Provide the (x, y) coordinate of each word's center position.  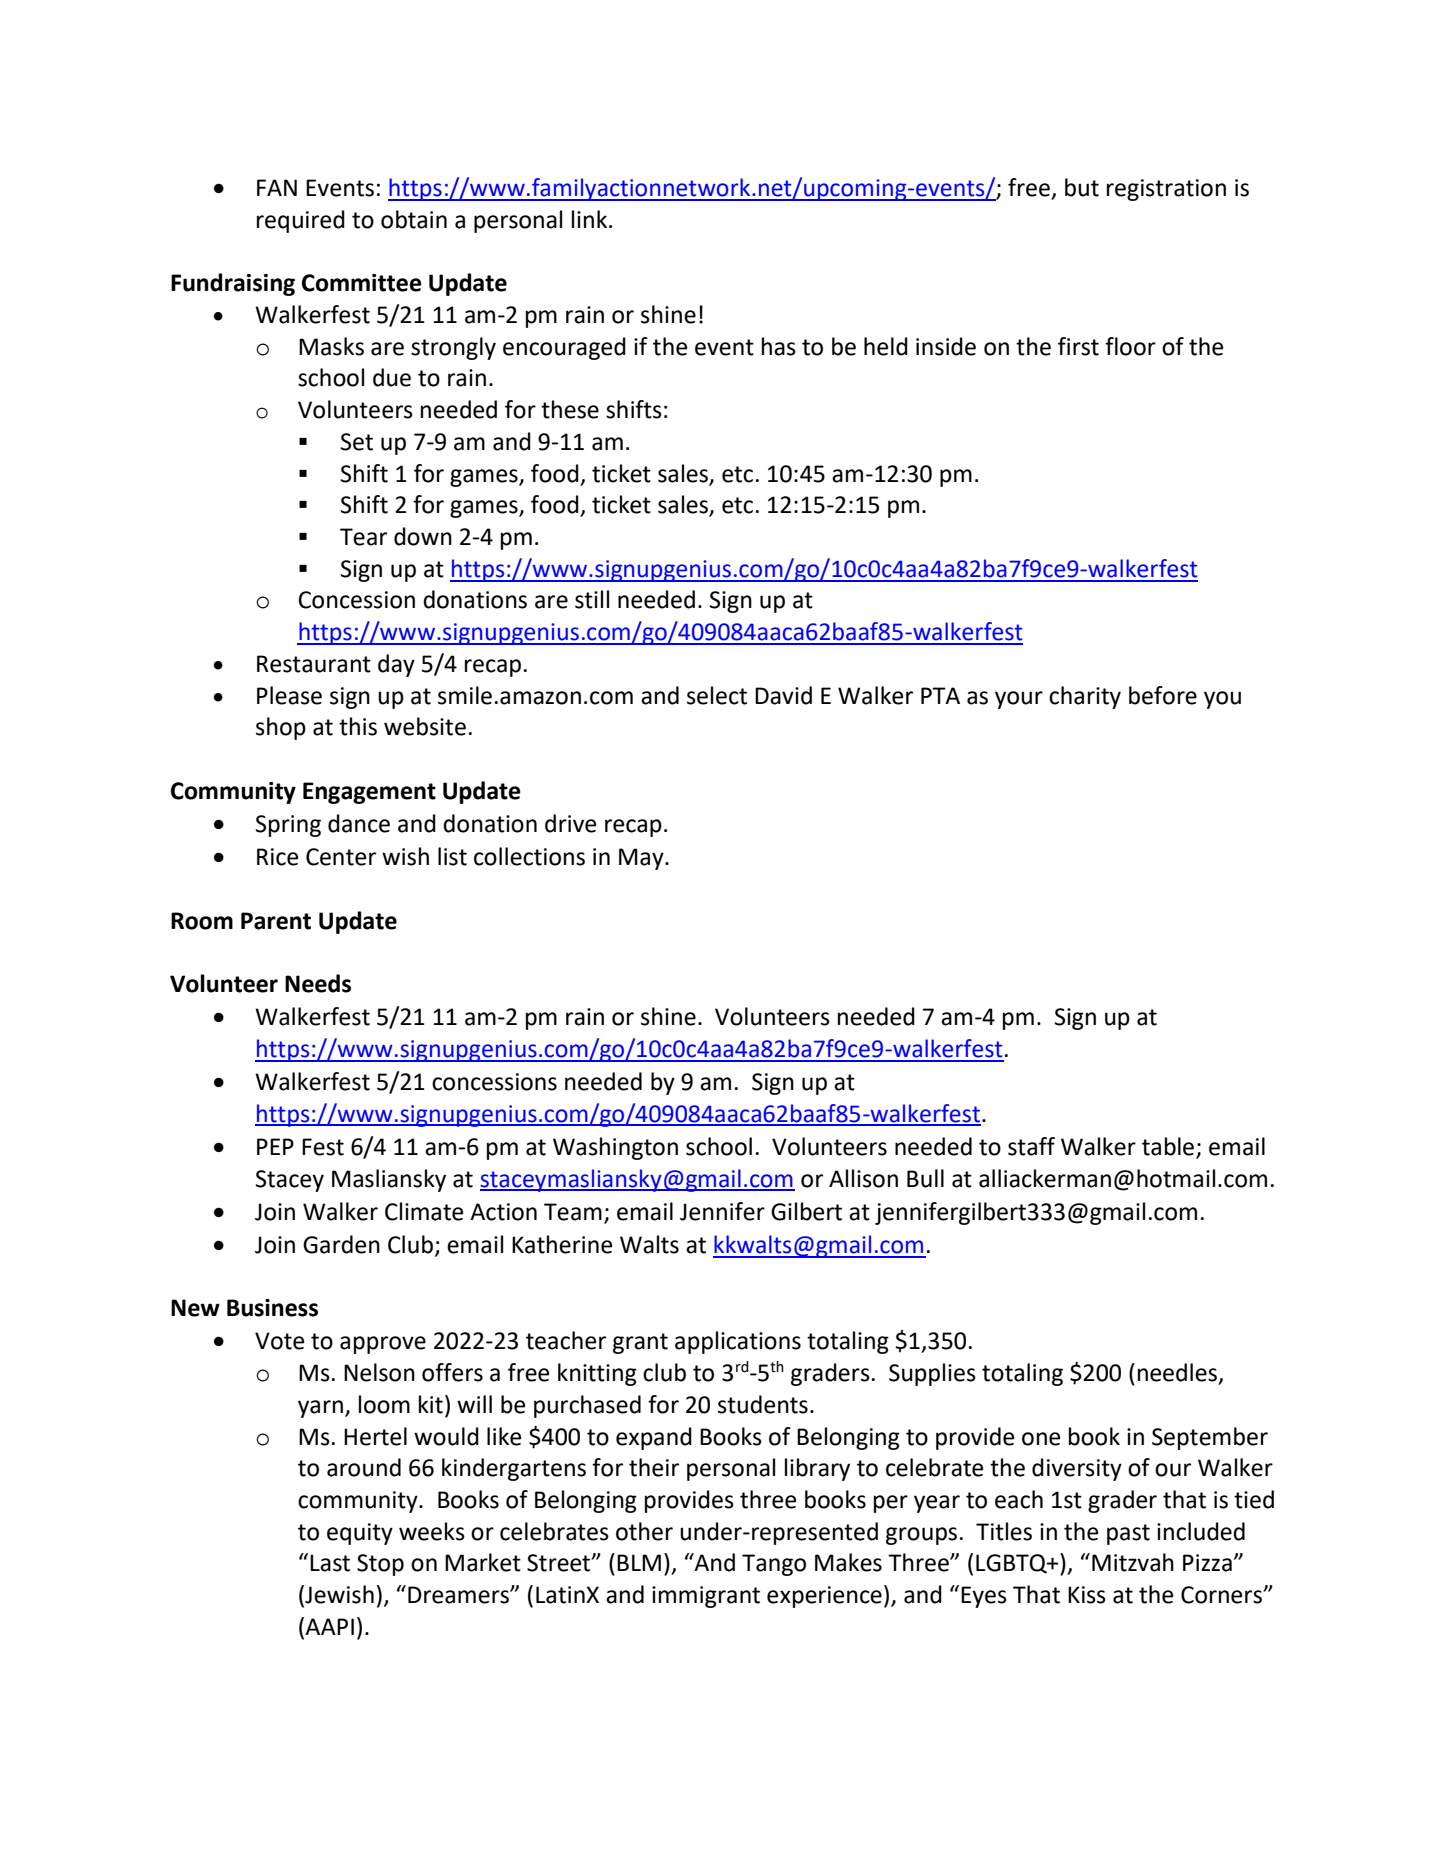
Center (341, 857)
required (301, 221)
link (591, 219)
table (1168, 1146)
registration (1166, 190)
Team (573, 1212)
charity (1085, 697)
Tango (774, 1565)
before (1163, 695)
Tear (363, 537)
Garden (341, 1244)
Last (330, 1563)
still (592, 599)
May (642, 859)
